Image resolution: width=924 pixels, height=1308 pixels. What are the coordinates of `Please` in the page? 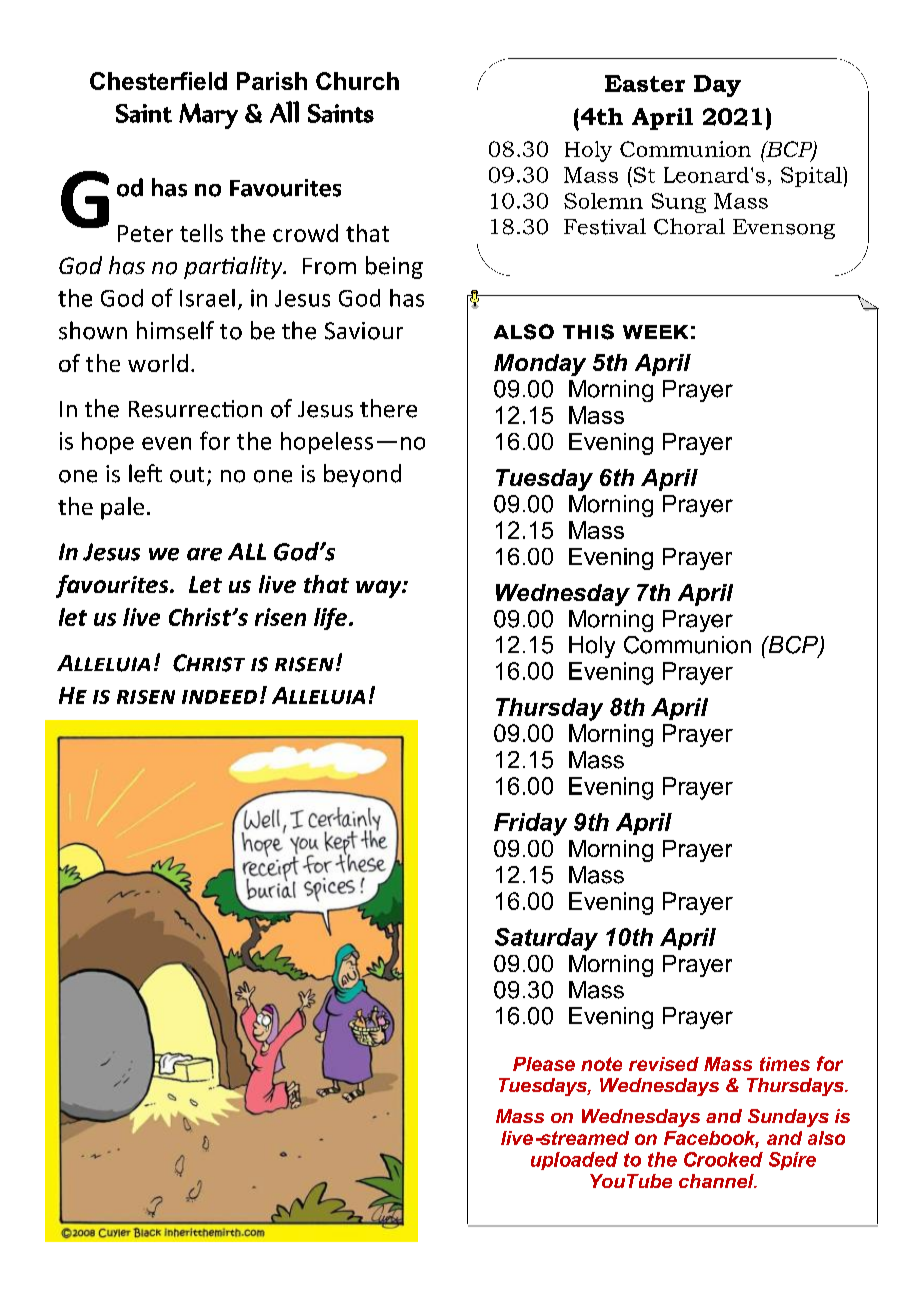 It's located at (544, 1064).
